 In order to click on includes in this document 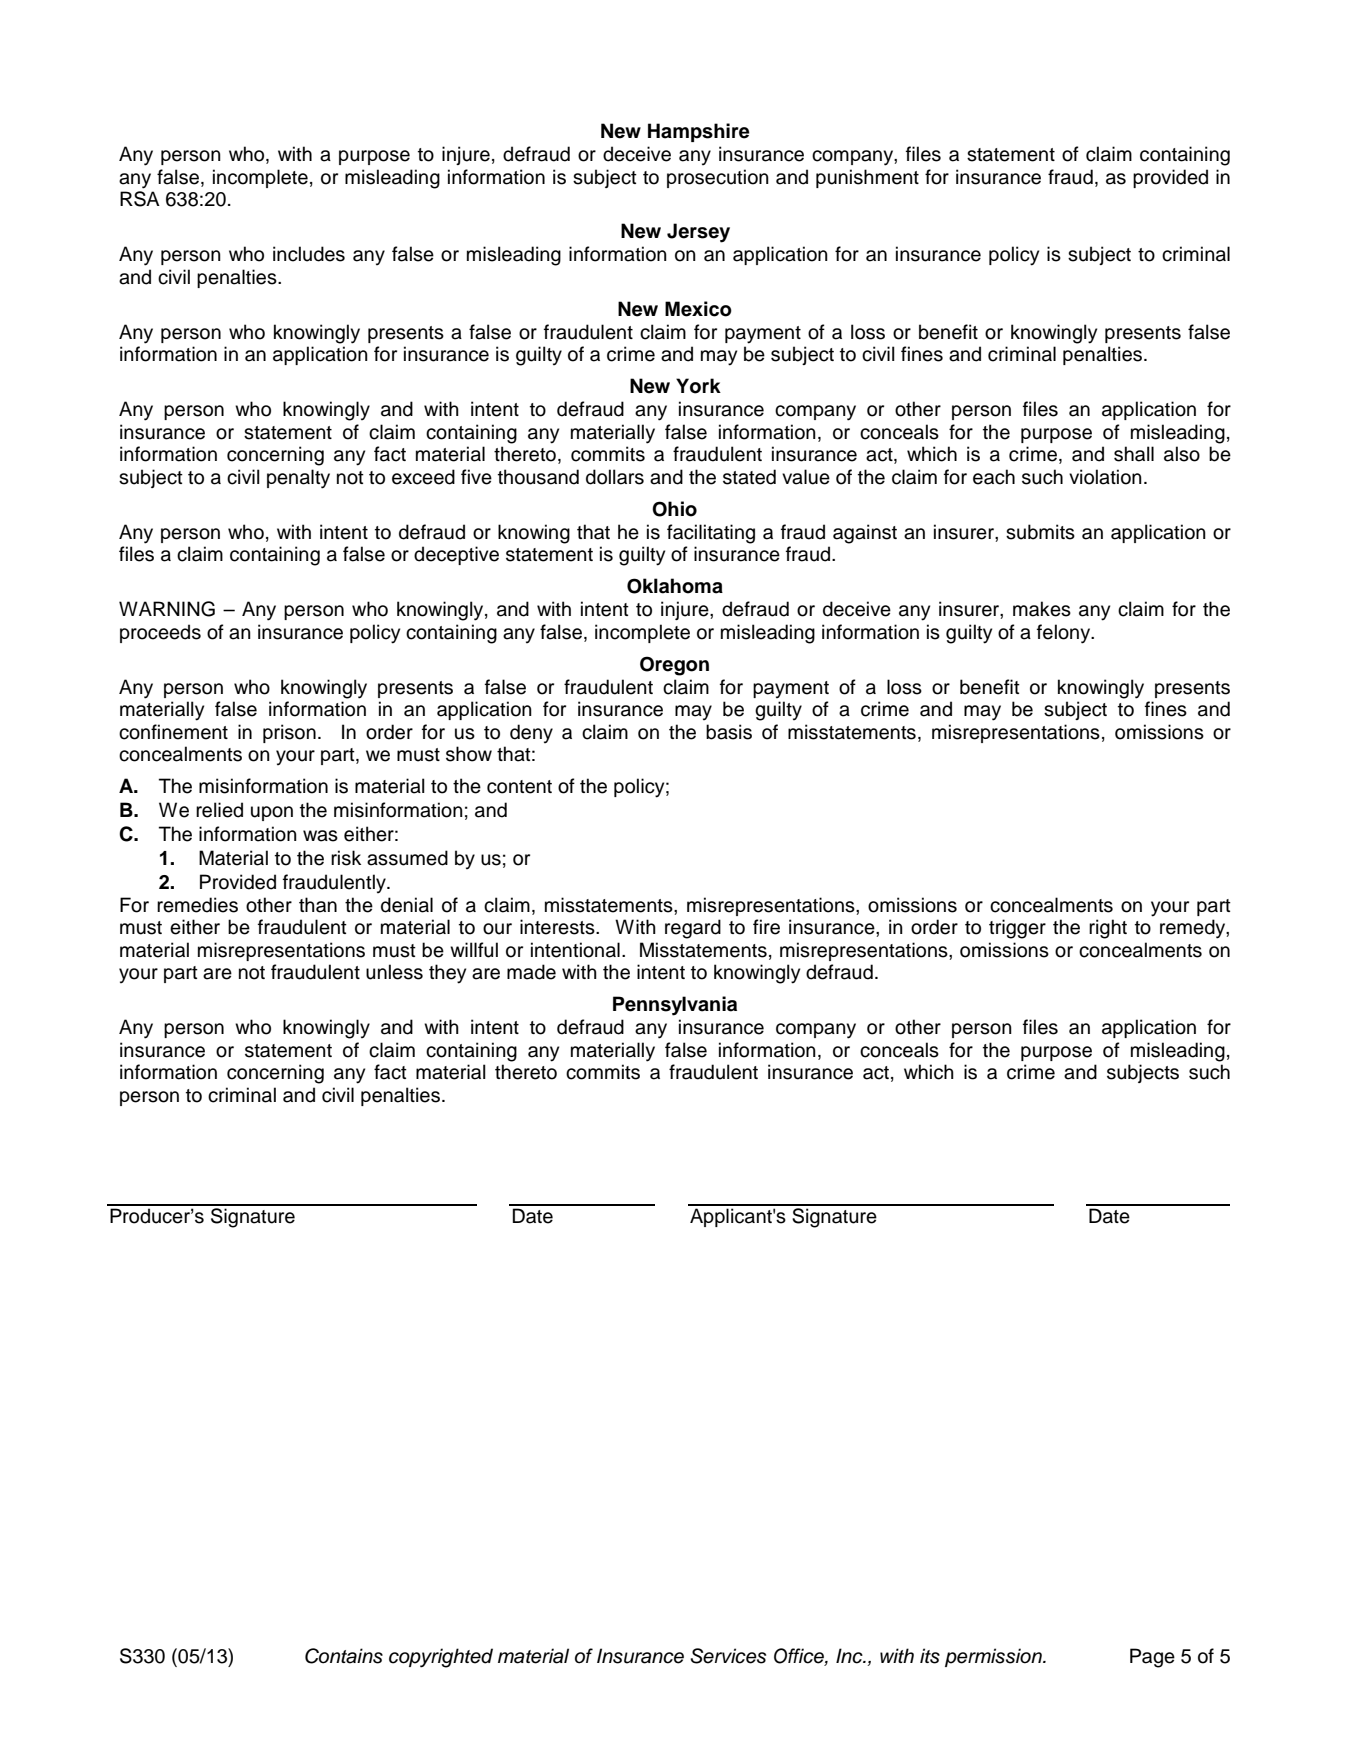, I will do `click(309, 254)`.
